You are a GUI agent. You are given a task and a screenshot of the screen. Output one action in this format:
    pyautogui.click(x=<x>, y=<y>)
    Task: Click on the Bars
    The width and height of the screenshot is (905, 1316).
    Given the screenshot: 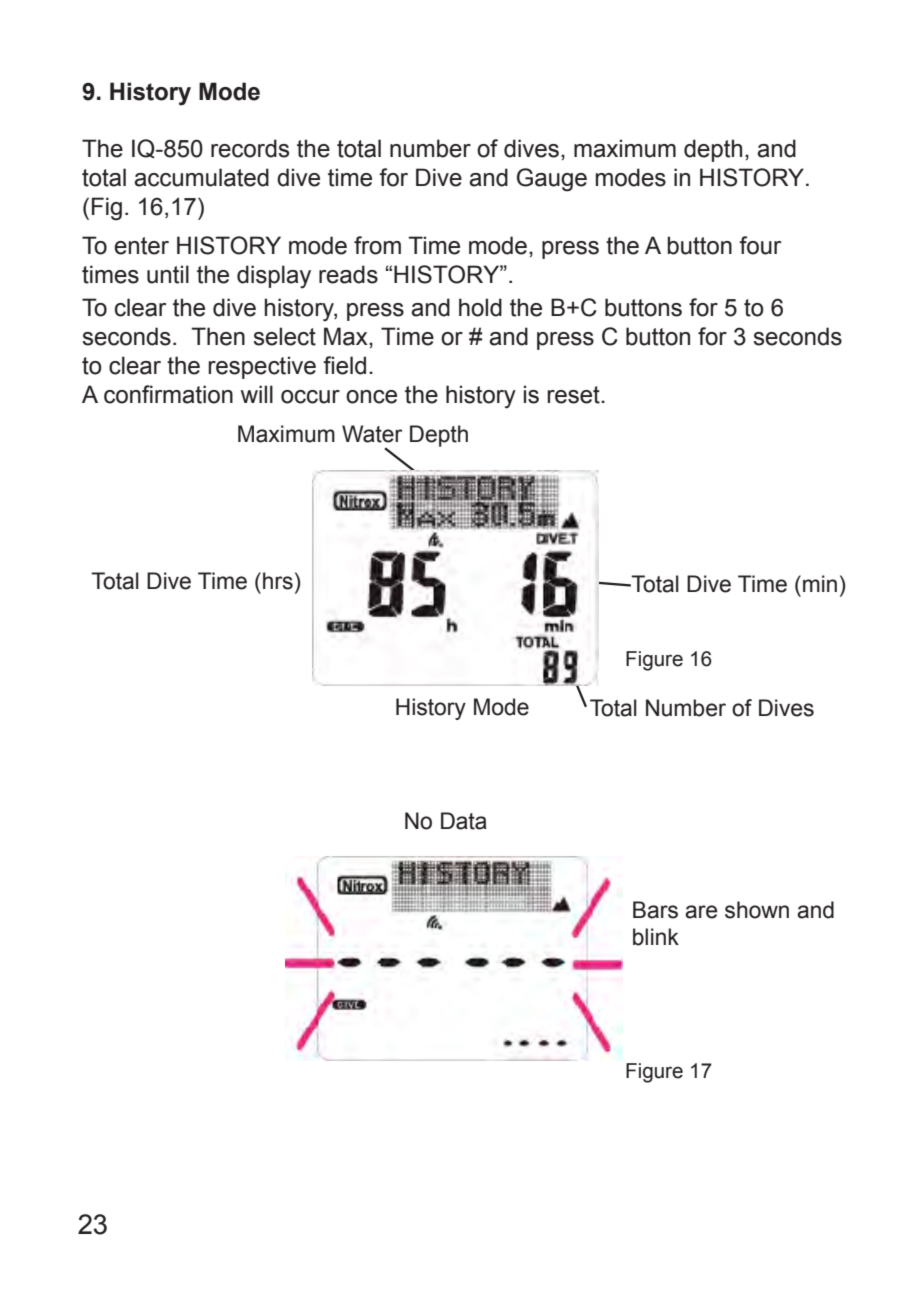 What is the action you would take?
    pyautogui.click(x=655, y=910)
